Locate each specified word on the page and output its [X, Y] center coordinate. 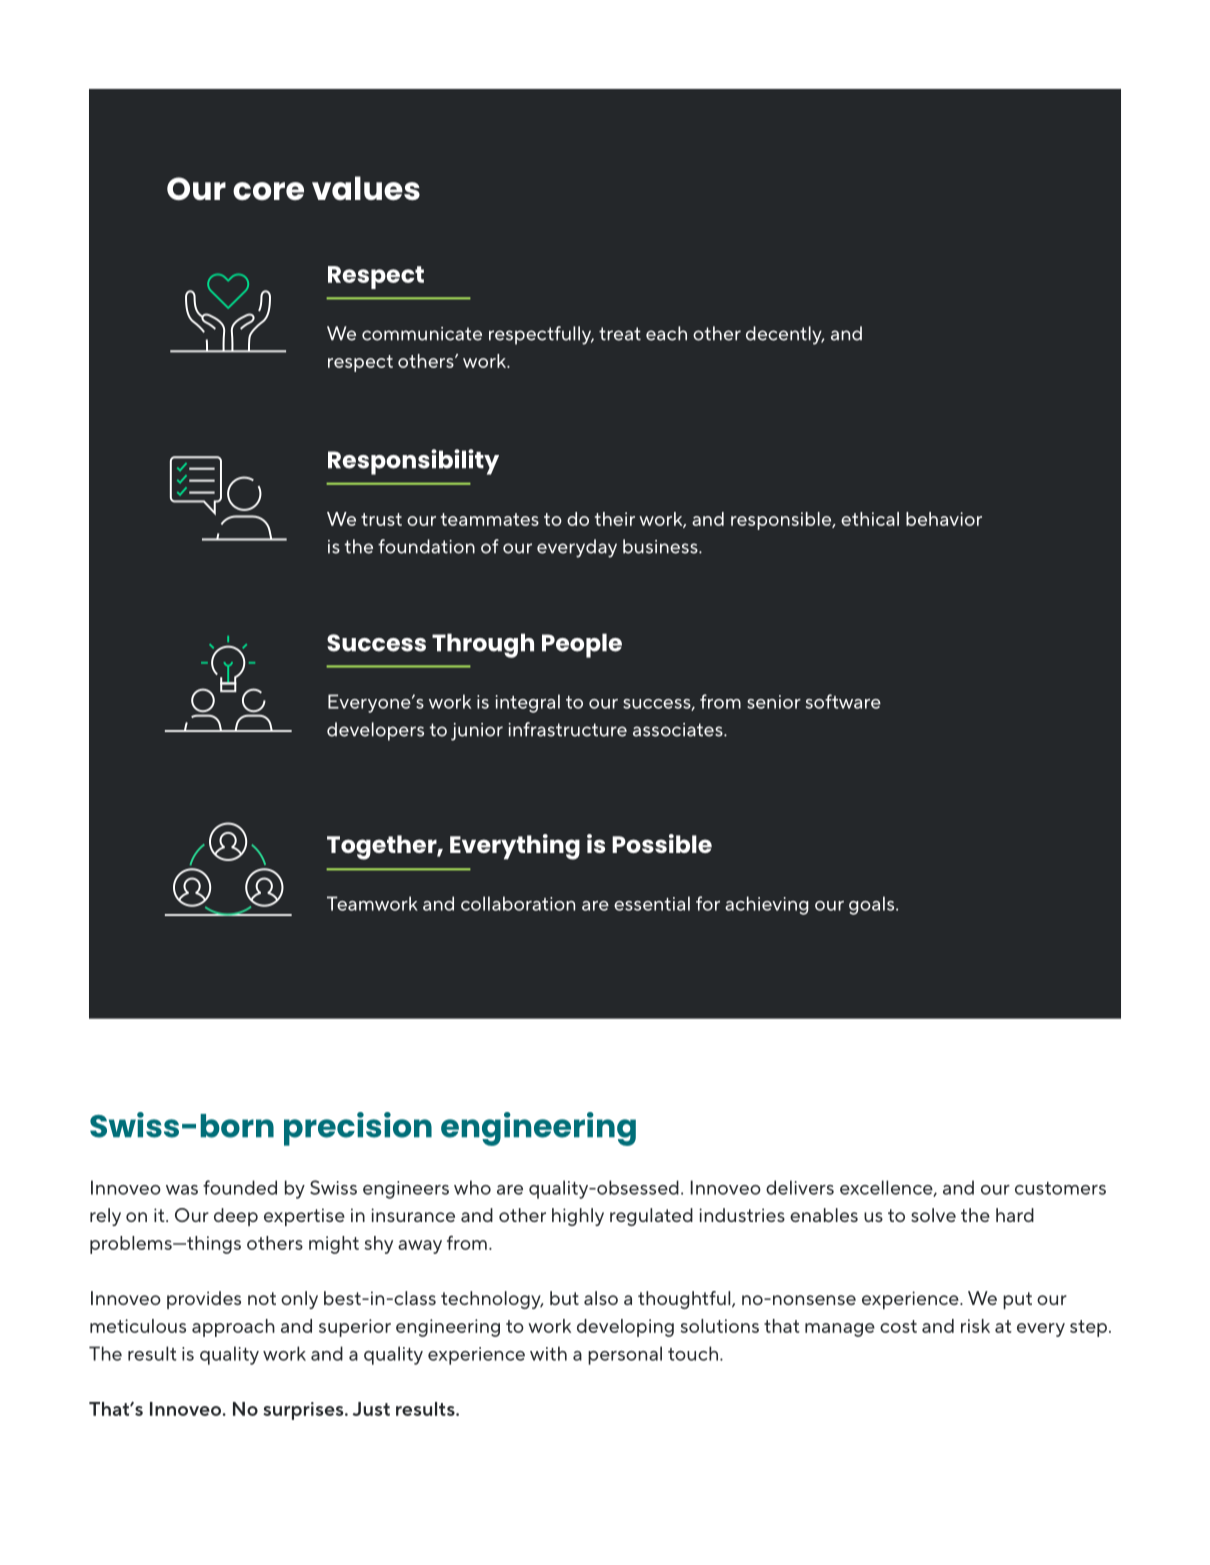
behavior [944, 519]
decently [785, 335]
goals [873, 905]
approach [233, 1328]
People [582, 645]
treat [620, 334]
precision [358, 1129]
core [268, 191]
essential [652, 903]
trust [381, 519]
